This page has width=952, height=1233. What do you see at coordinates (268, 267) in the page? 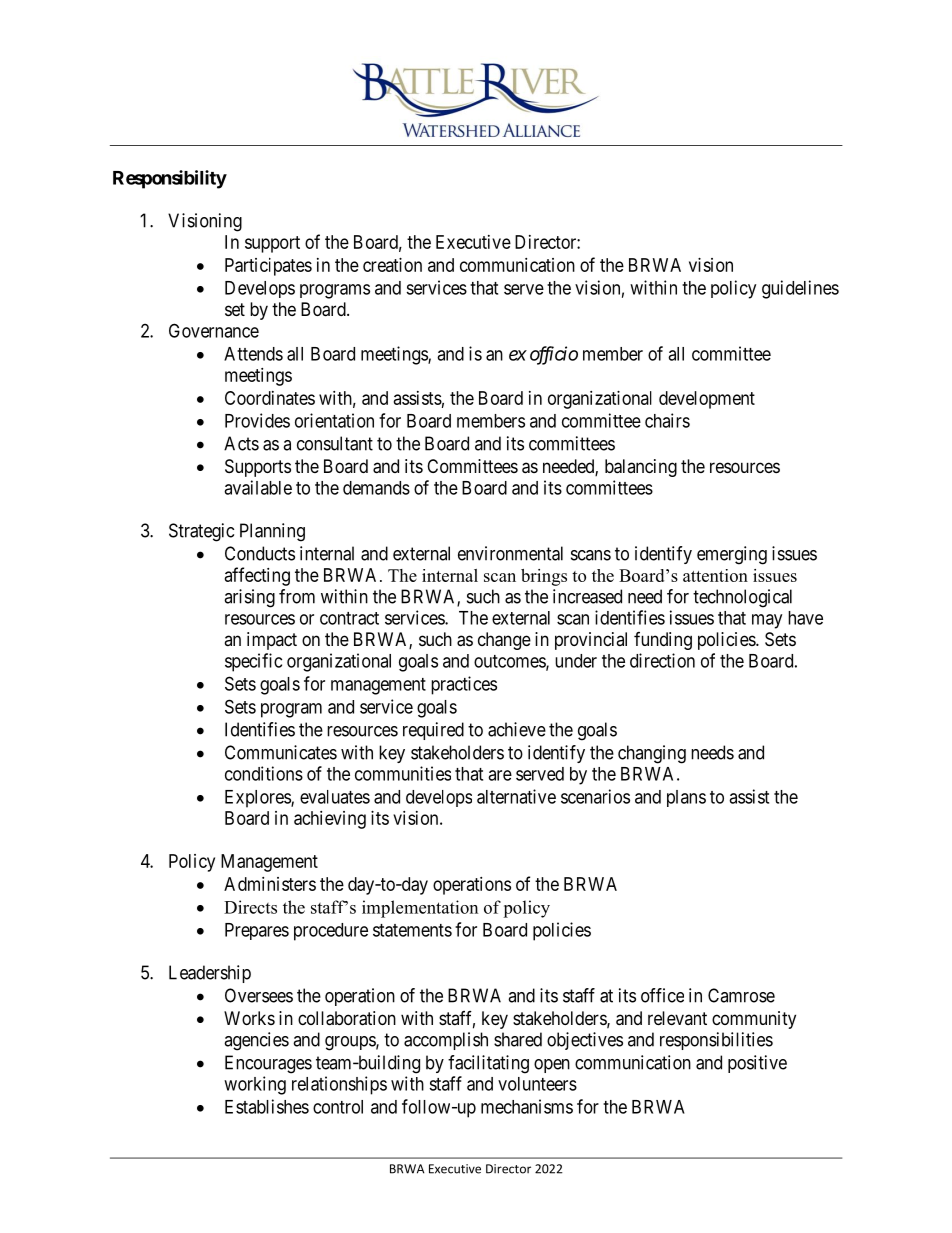
I see `Participates` at bounding box center [268, 267].
